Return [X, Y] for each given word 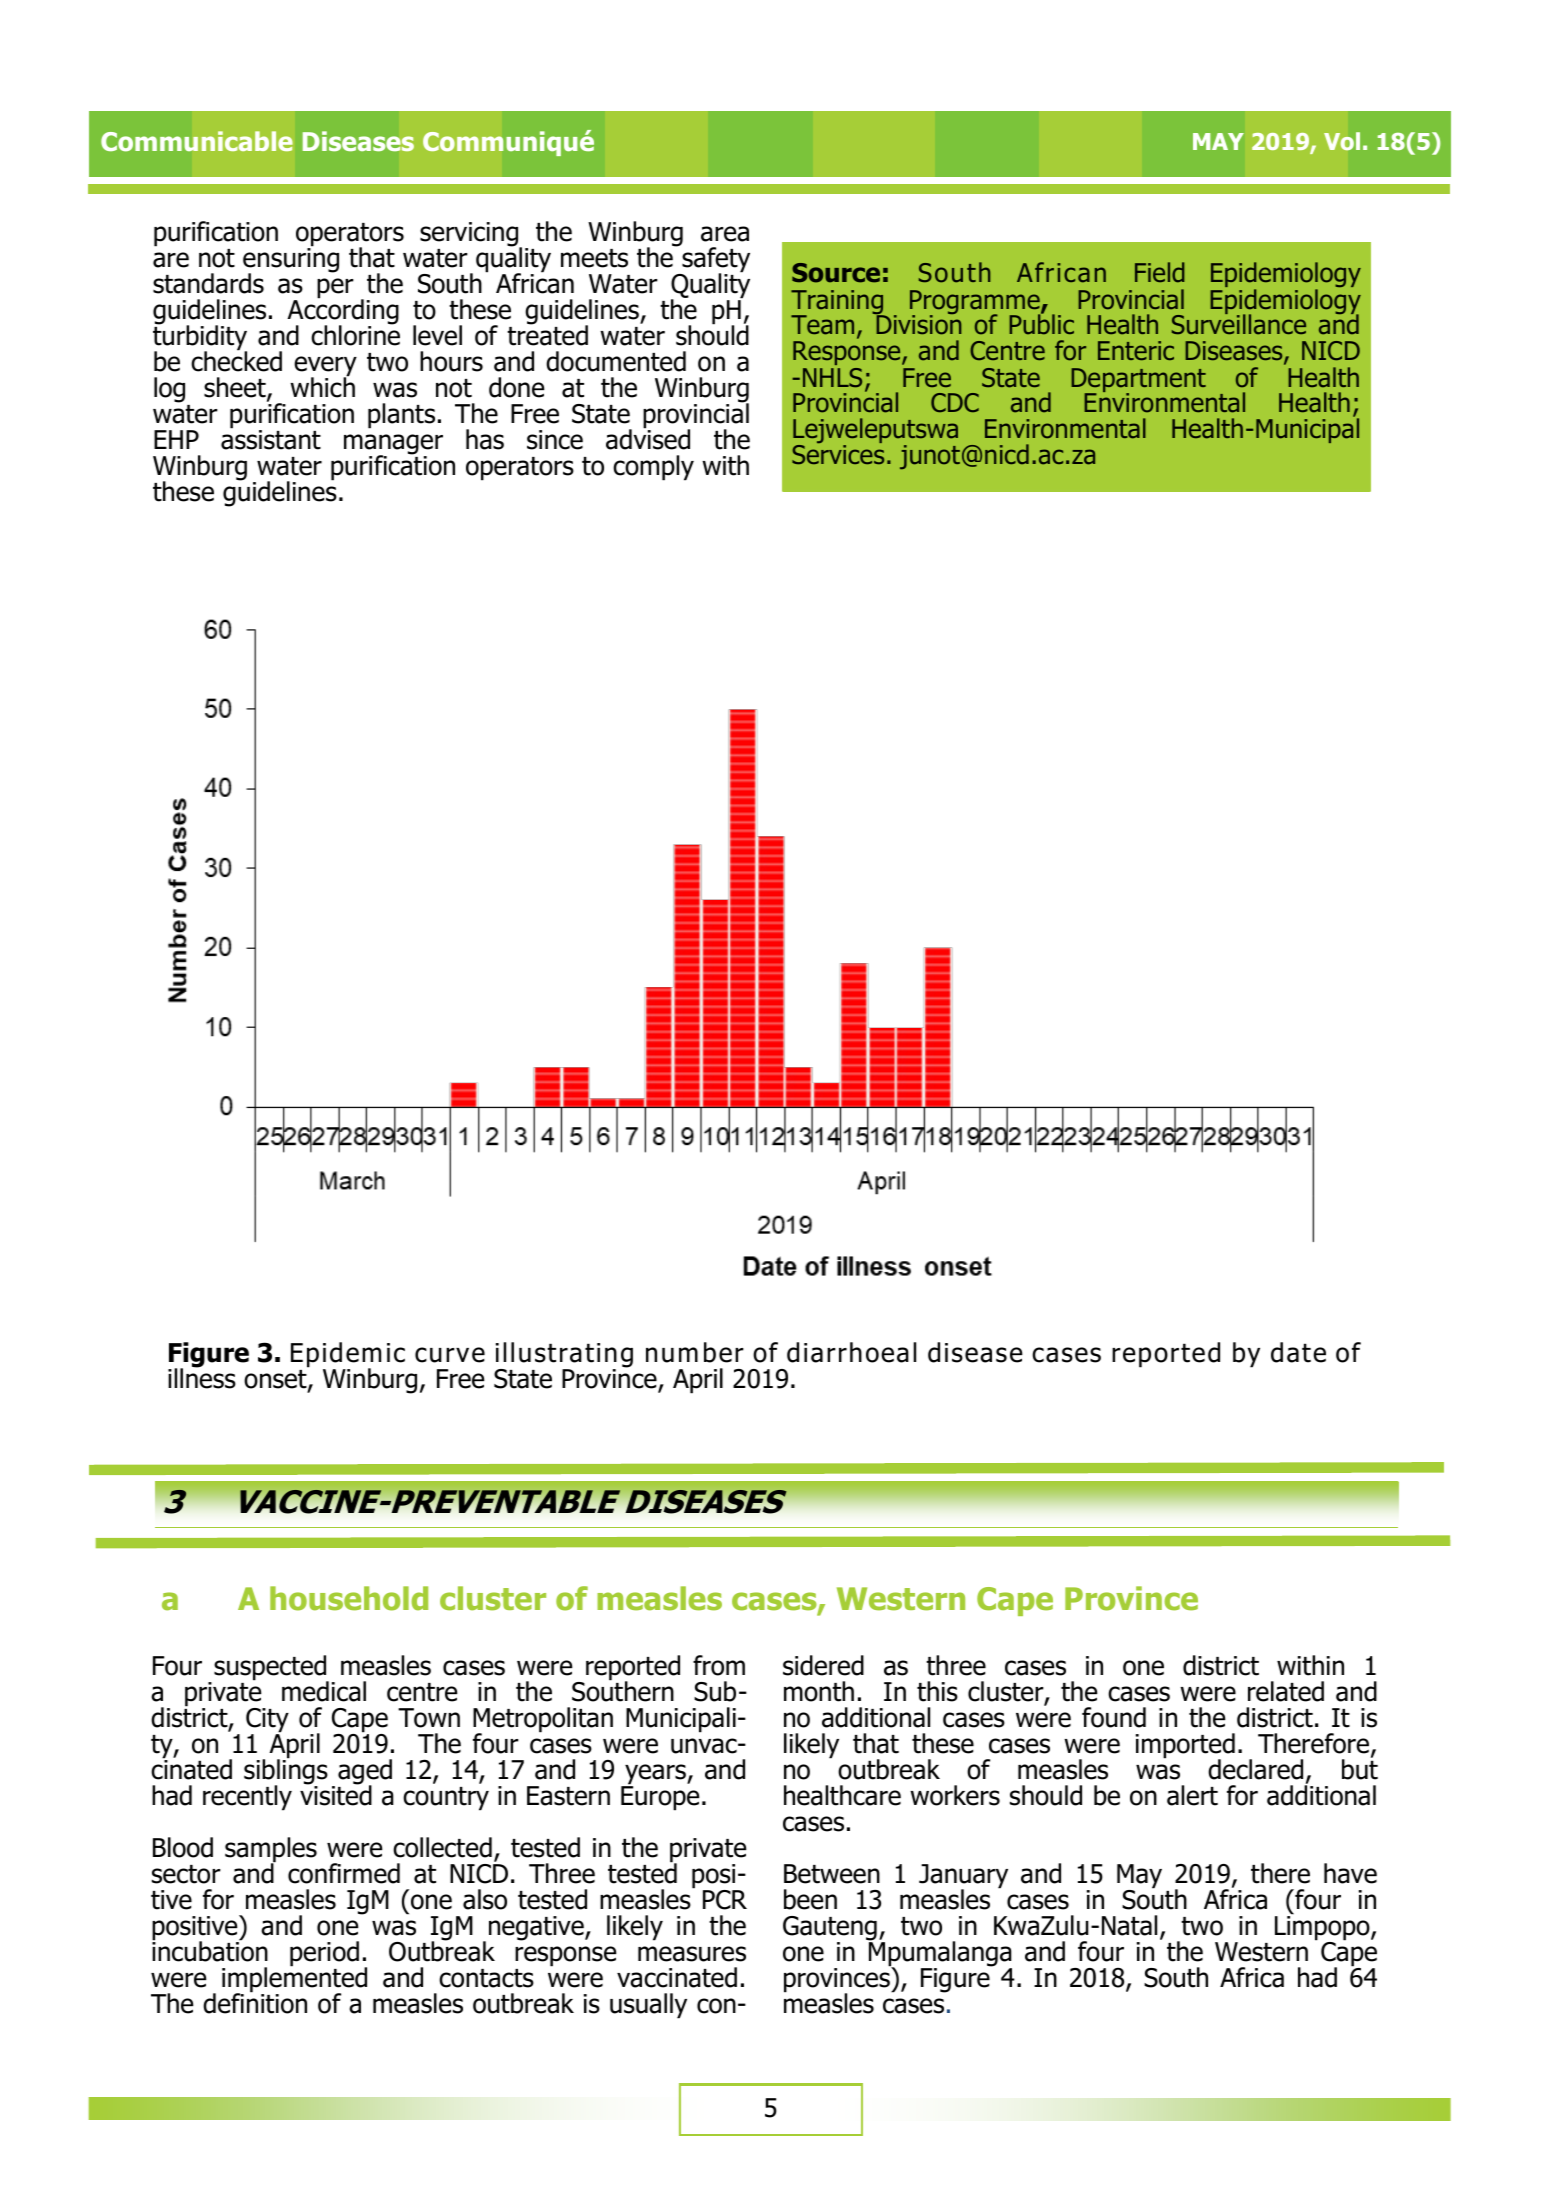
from [719, 1665]
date [1298, 1352]
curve [450, 1355]
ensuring [291, 260]
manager [393, 445]
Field [1159, 272]
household [349, 1598]
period [324, 1954]
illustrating [564, 1356]
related [1286, 1691]
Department [1138, 381]
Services [838, 454]
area [725, 234]
